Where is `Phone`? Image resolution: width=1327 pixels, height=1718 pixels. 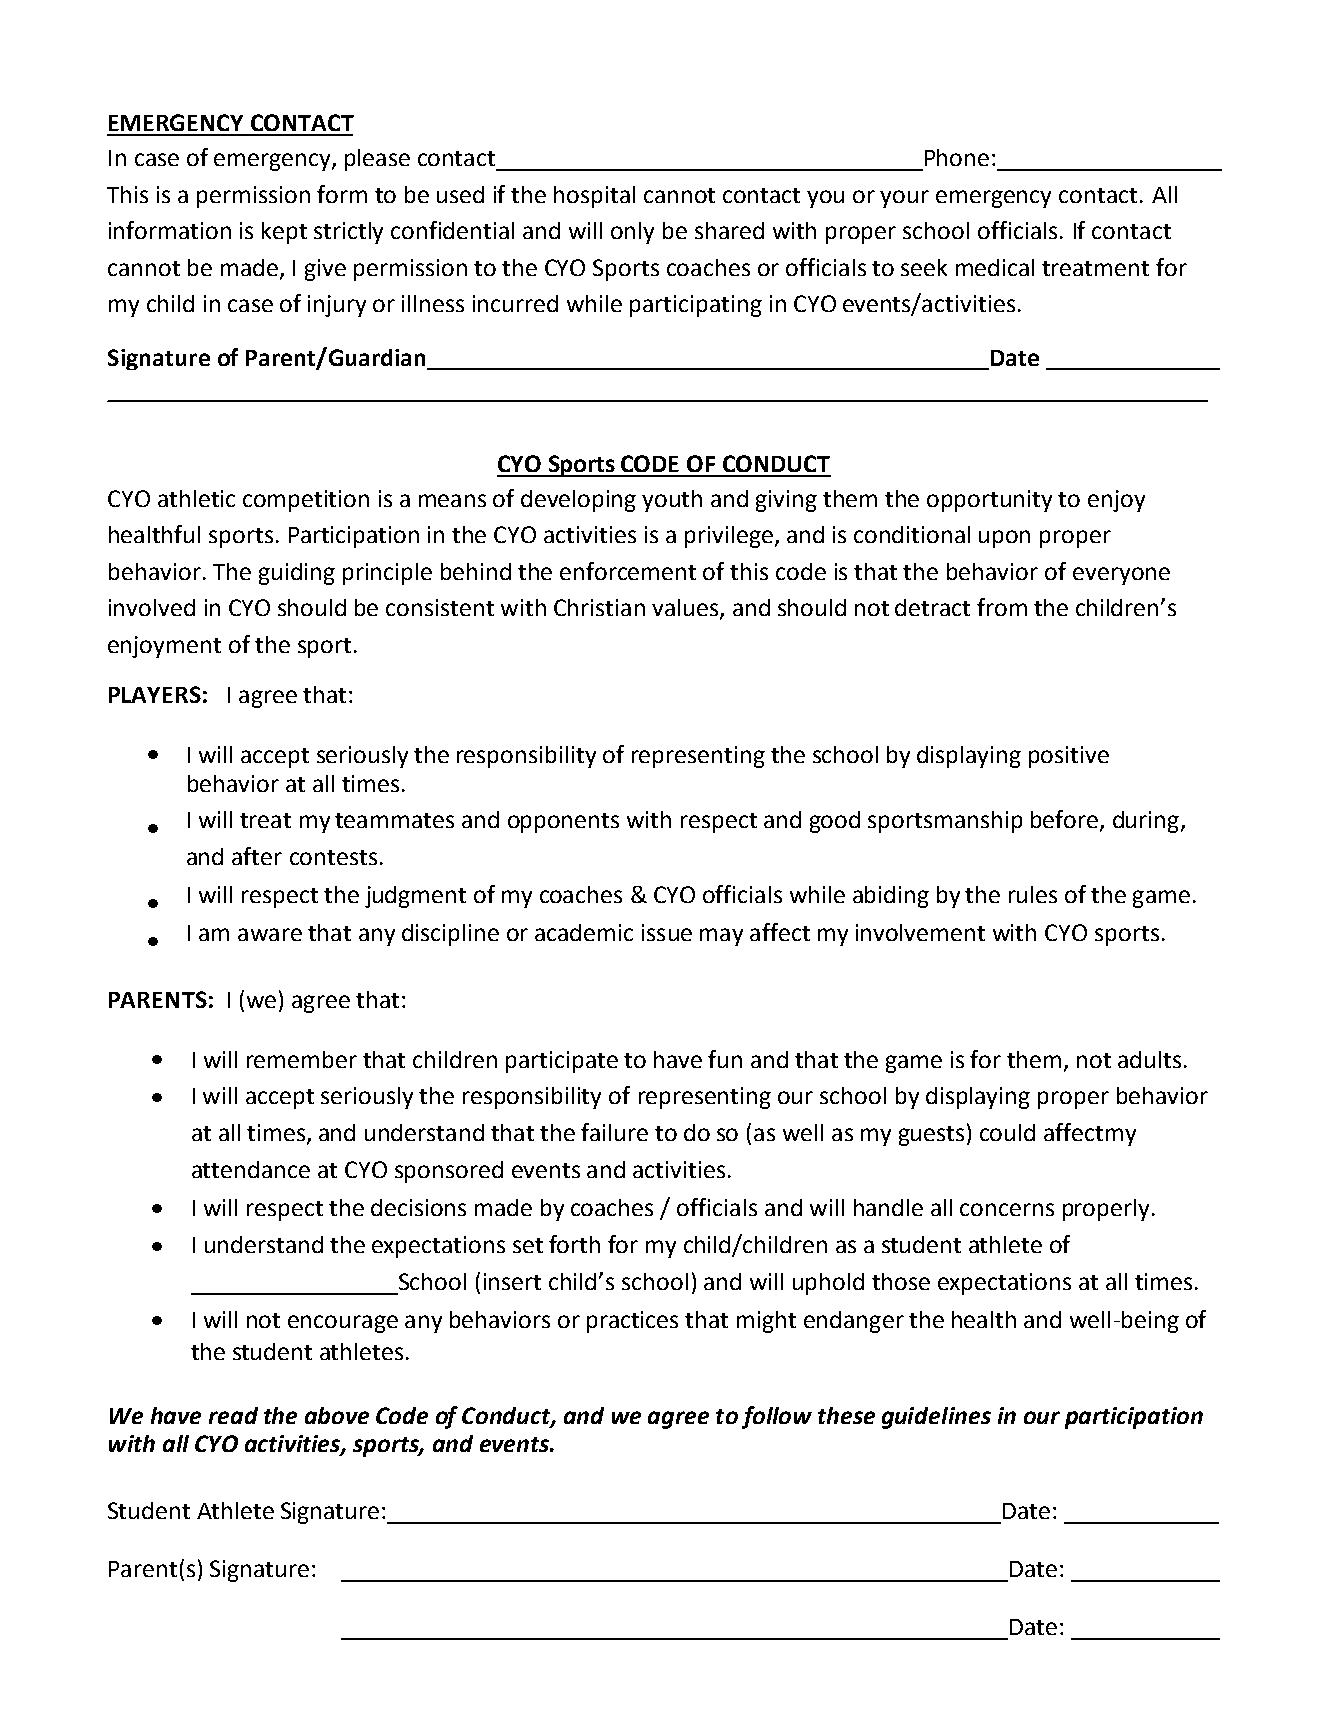
Phone is located at coordinates (957, 157).
